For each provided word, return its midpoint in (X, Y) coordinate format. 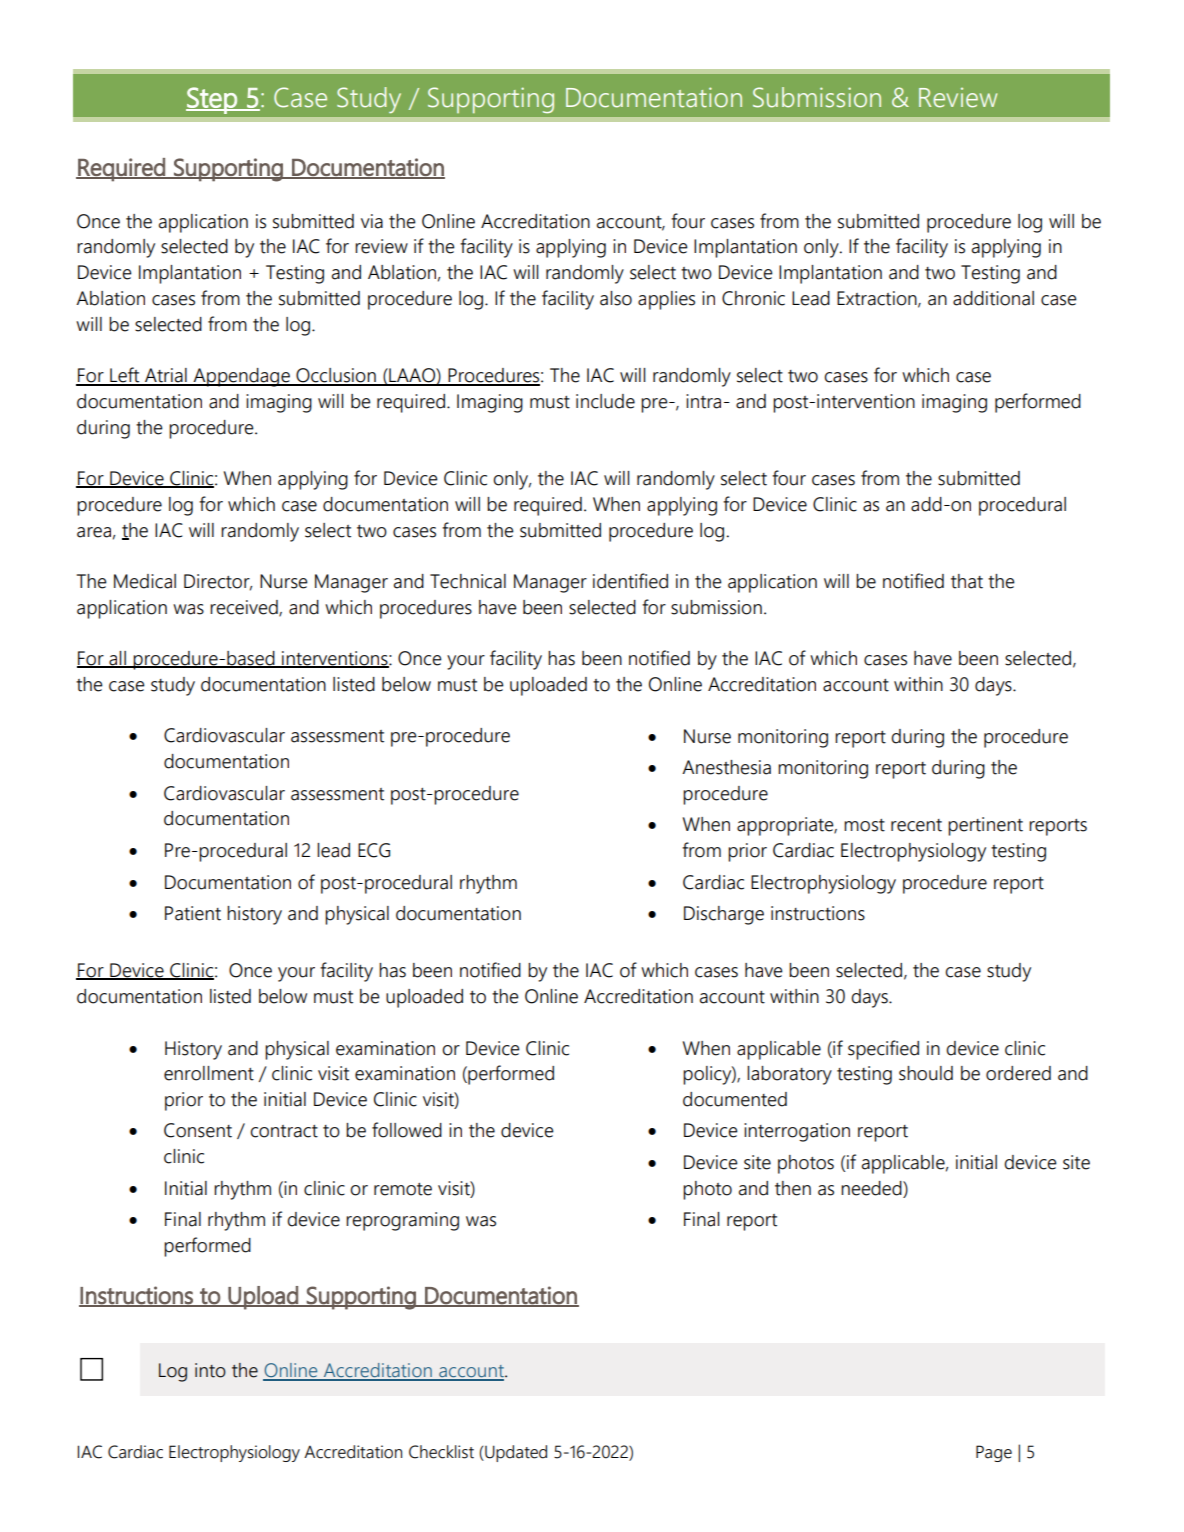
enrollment (209, 1073)
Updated (515, 1453)
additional (993, 298)
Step (212, 100)
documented (735, 1099)
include (605, 401)
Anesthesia (726, 767)
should (926, 1073)
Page (994, 1453)
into (210, 1370)
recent (916, 825)
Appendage (242, 377)
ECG (374, 850)
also (616, 298)
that (967, 581)
